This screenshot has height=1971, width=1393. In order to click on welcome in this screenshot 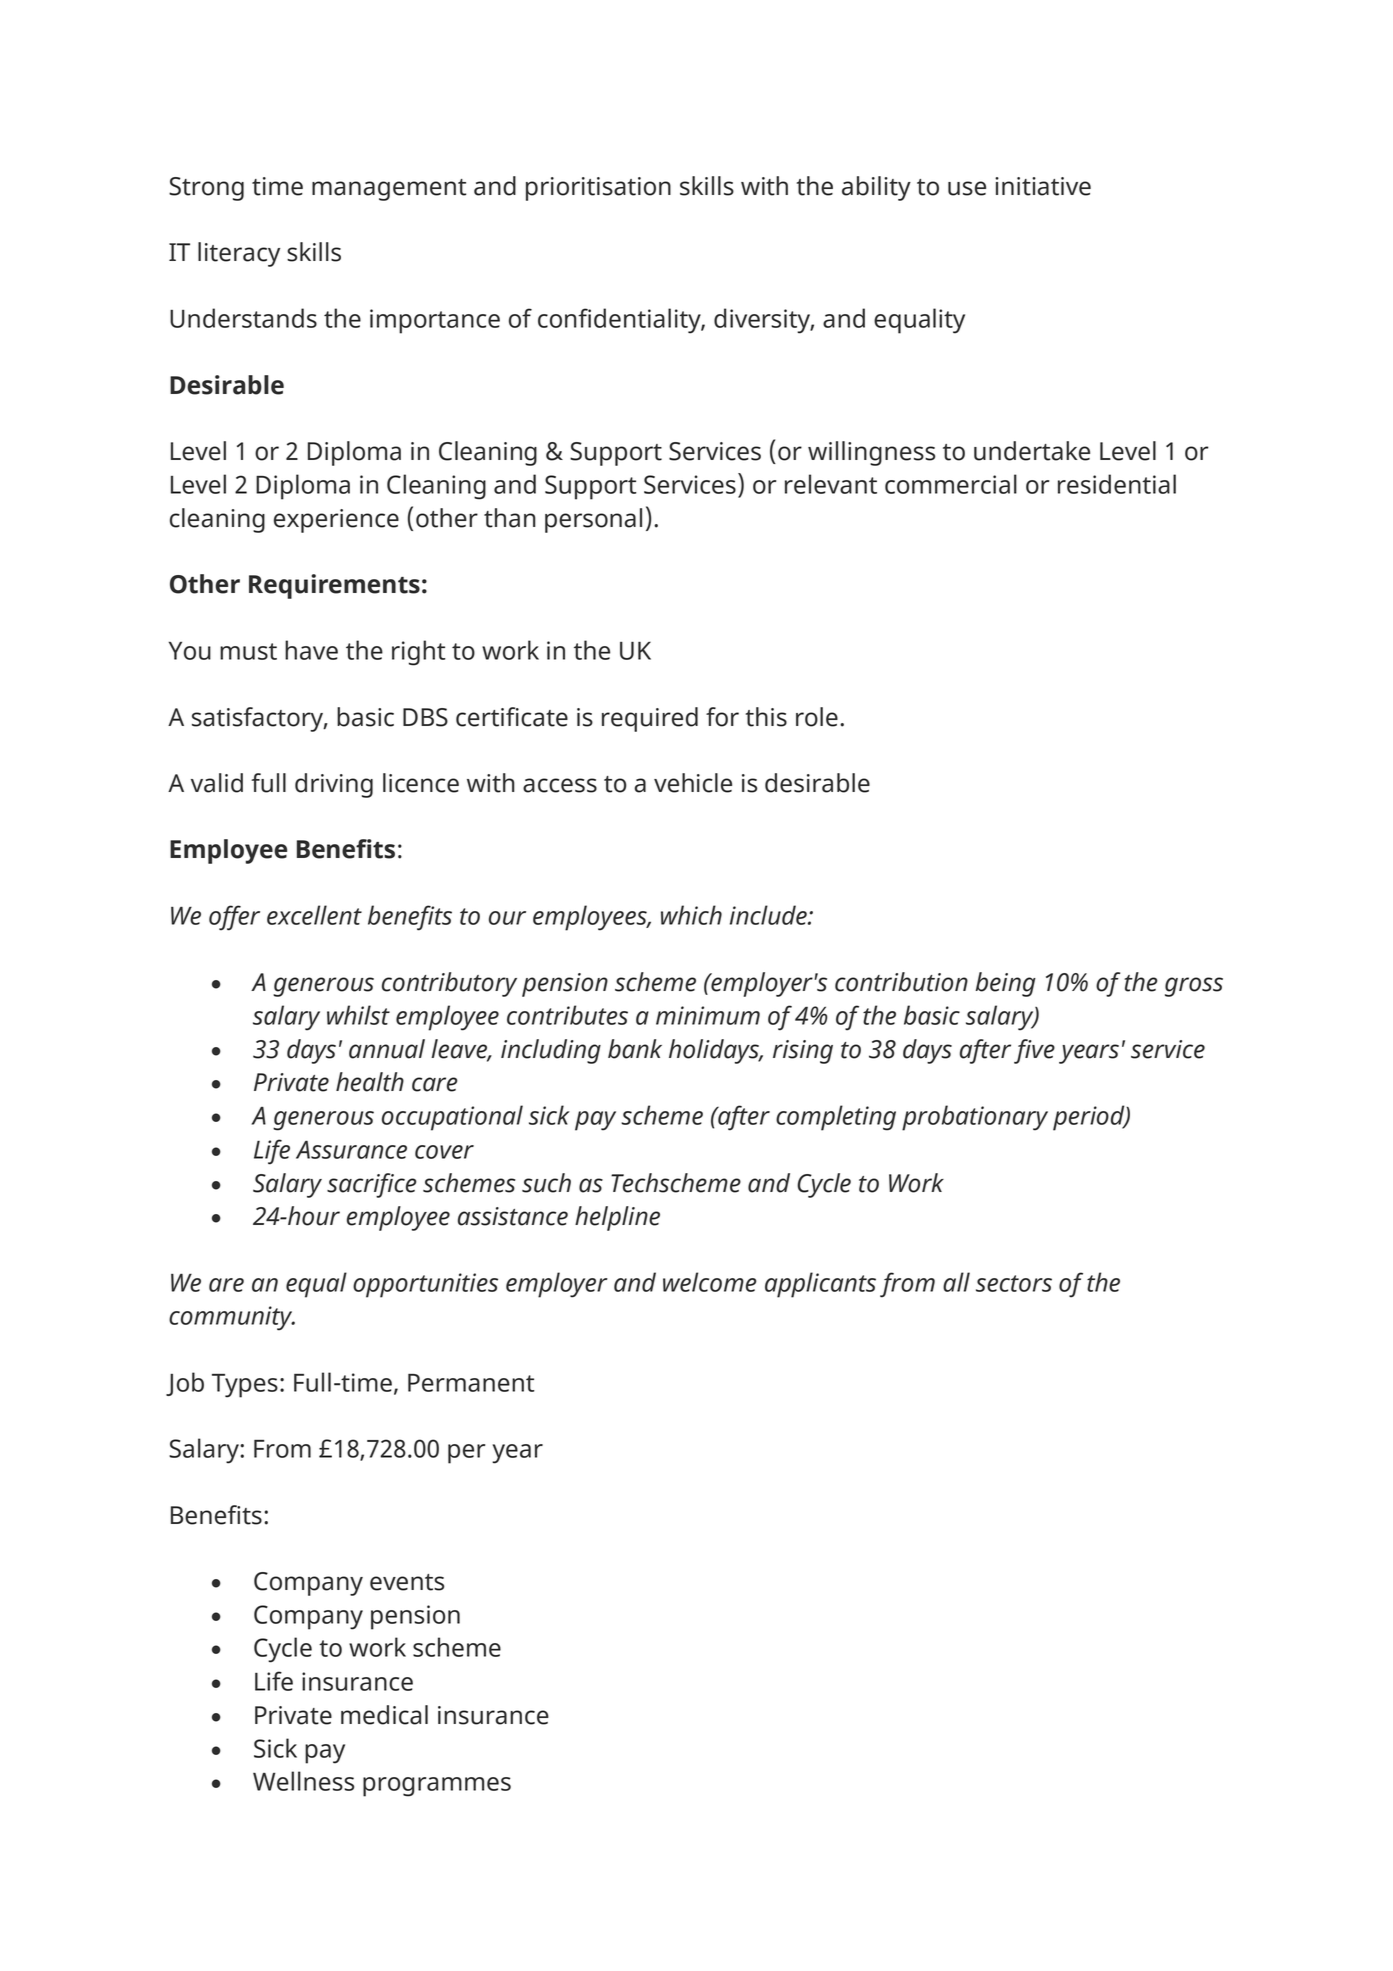, I will do `click(710, 1282)`.
